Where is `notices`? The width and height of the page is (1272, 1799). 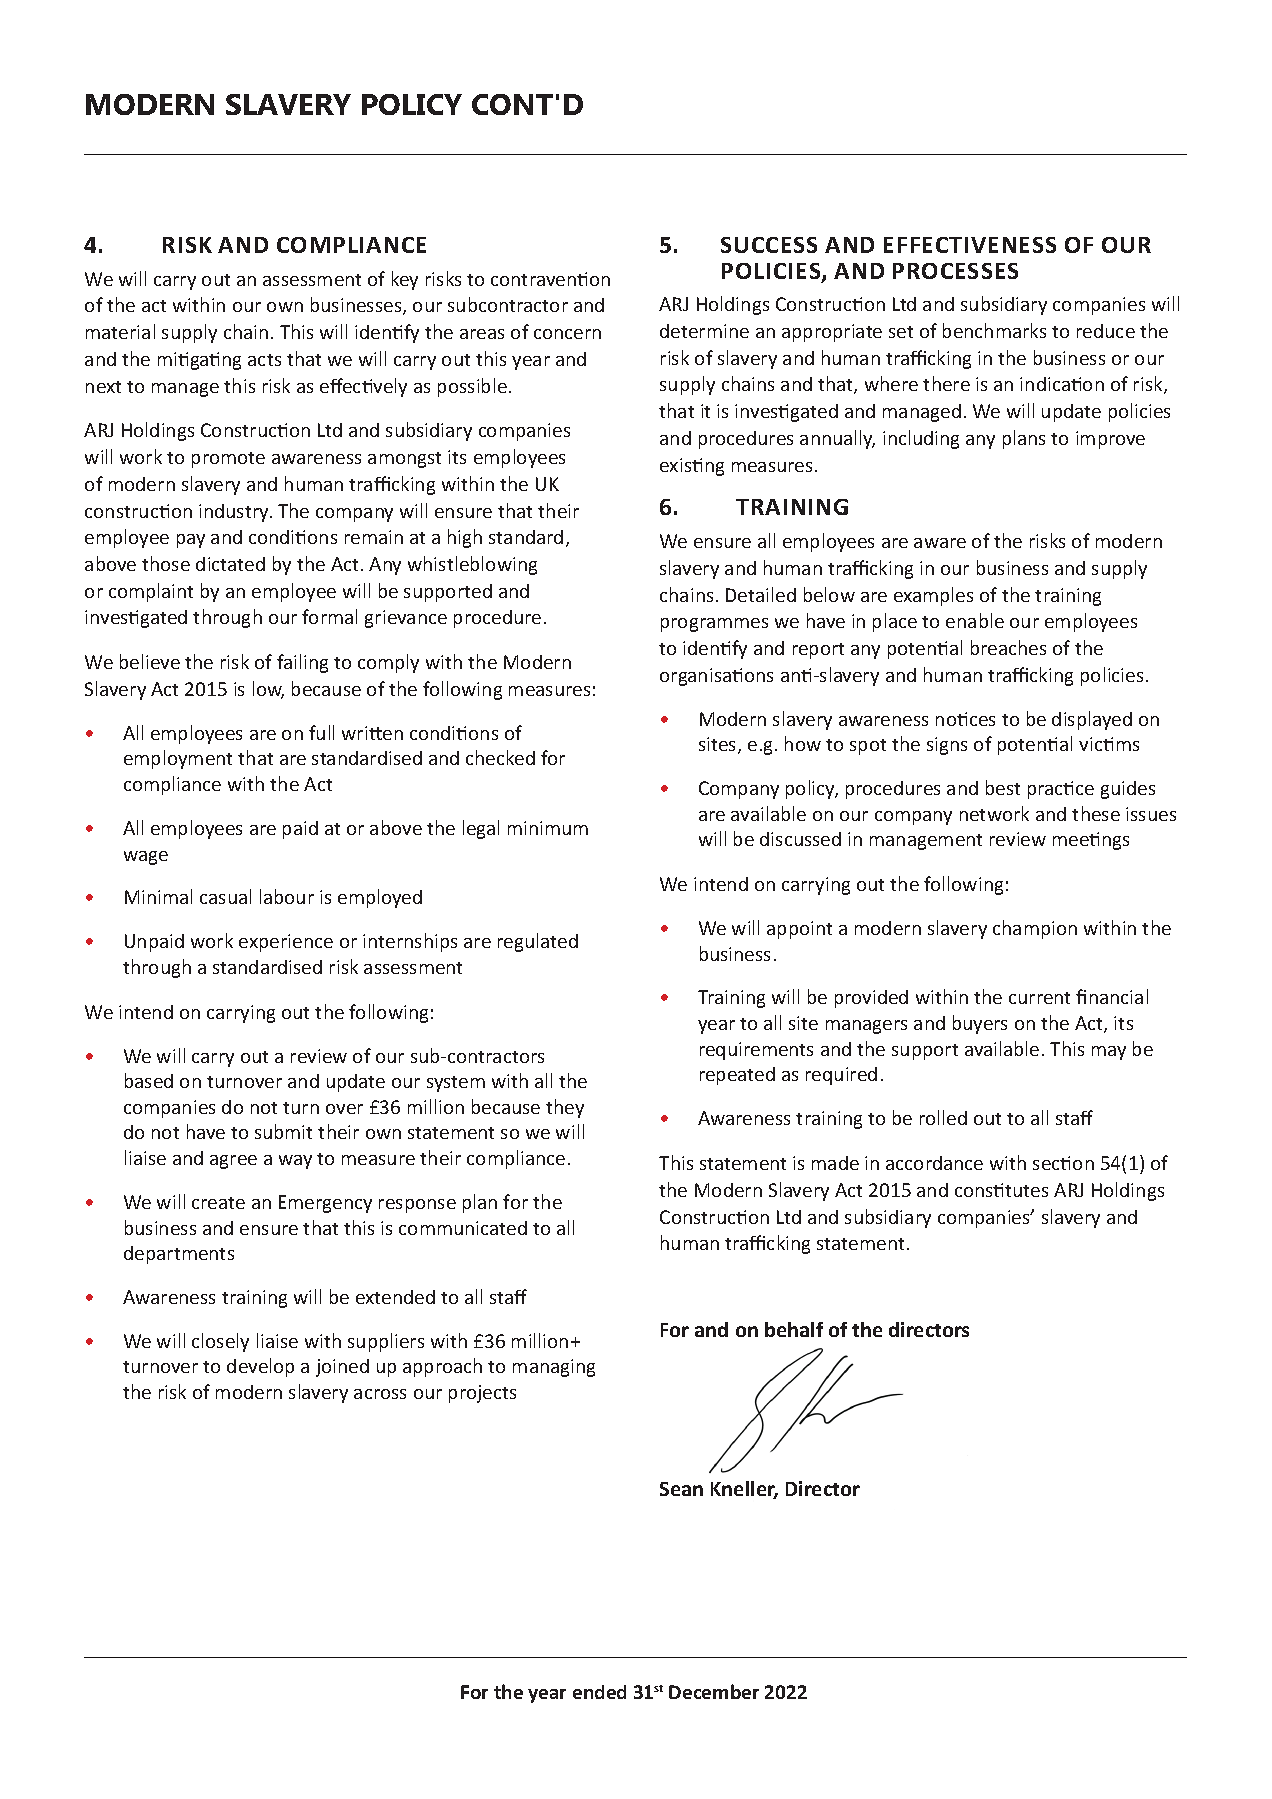 notices is located at coordinates (965, 719).
